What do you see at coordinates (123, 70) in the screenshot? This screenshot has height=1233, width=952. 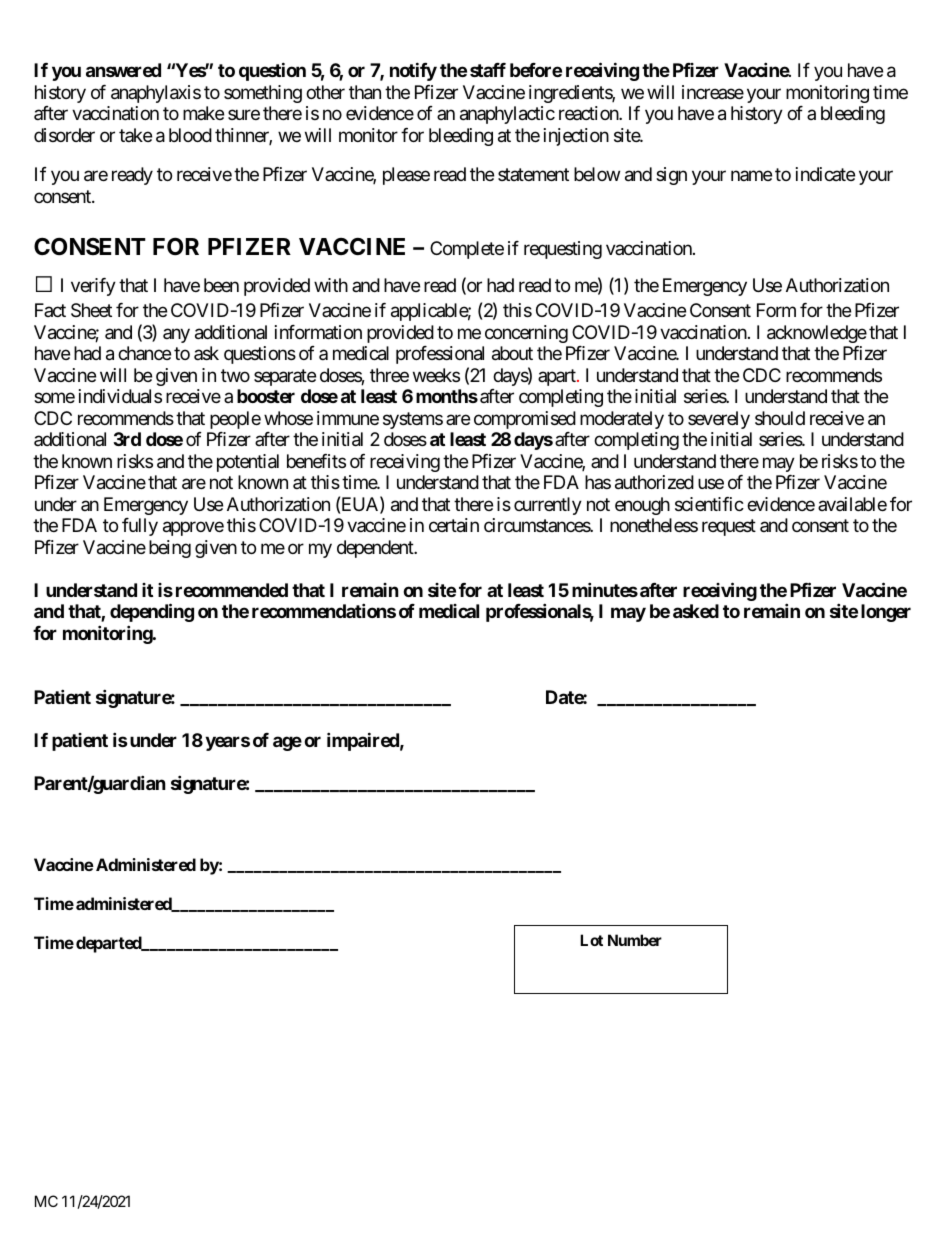 I see `answered` at bounding box center [123, 70].
